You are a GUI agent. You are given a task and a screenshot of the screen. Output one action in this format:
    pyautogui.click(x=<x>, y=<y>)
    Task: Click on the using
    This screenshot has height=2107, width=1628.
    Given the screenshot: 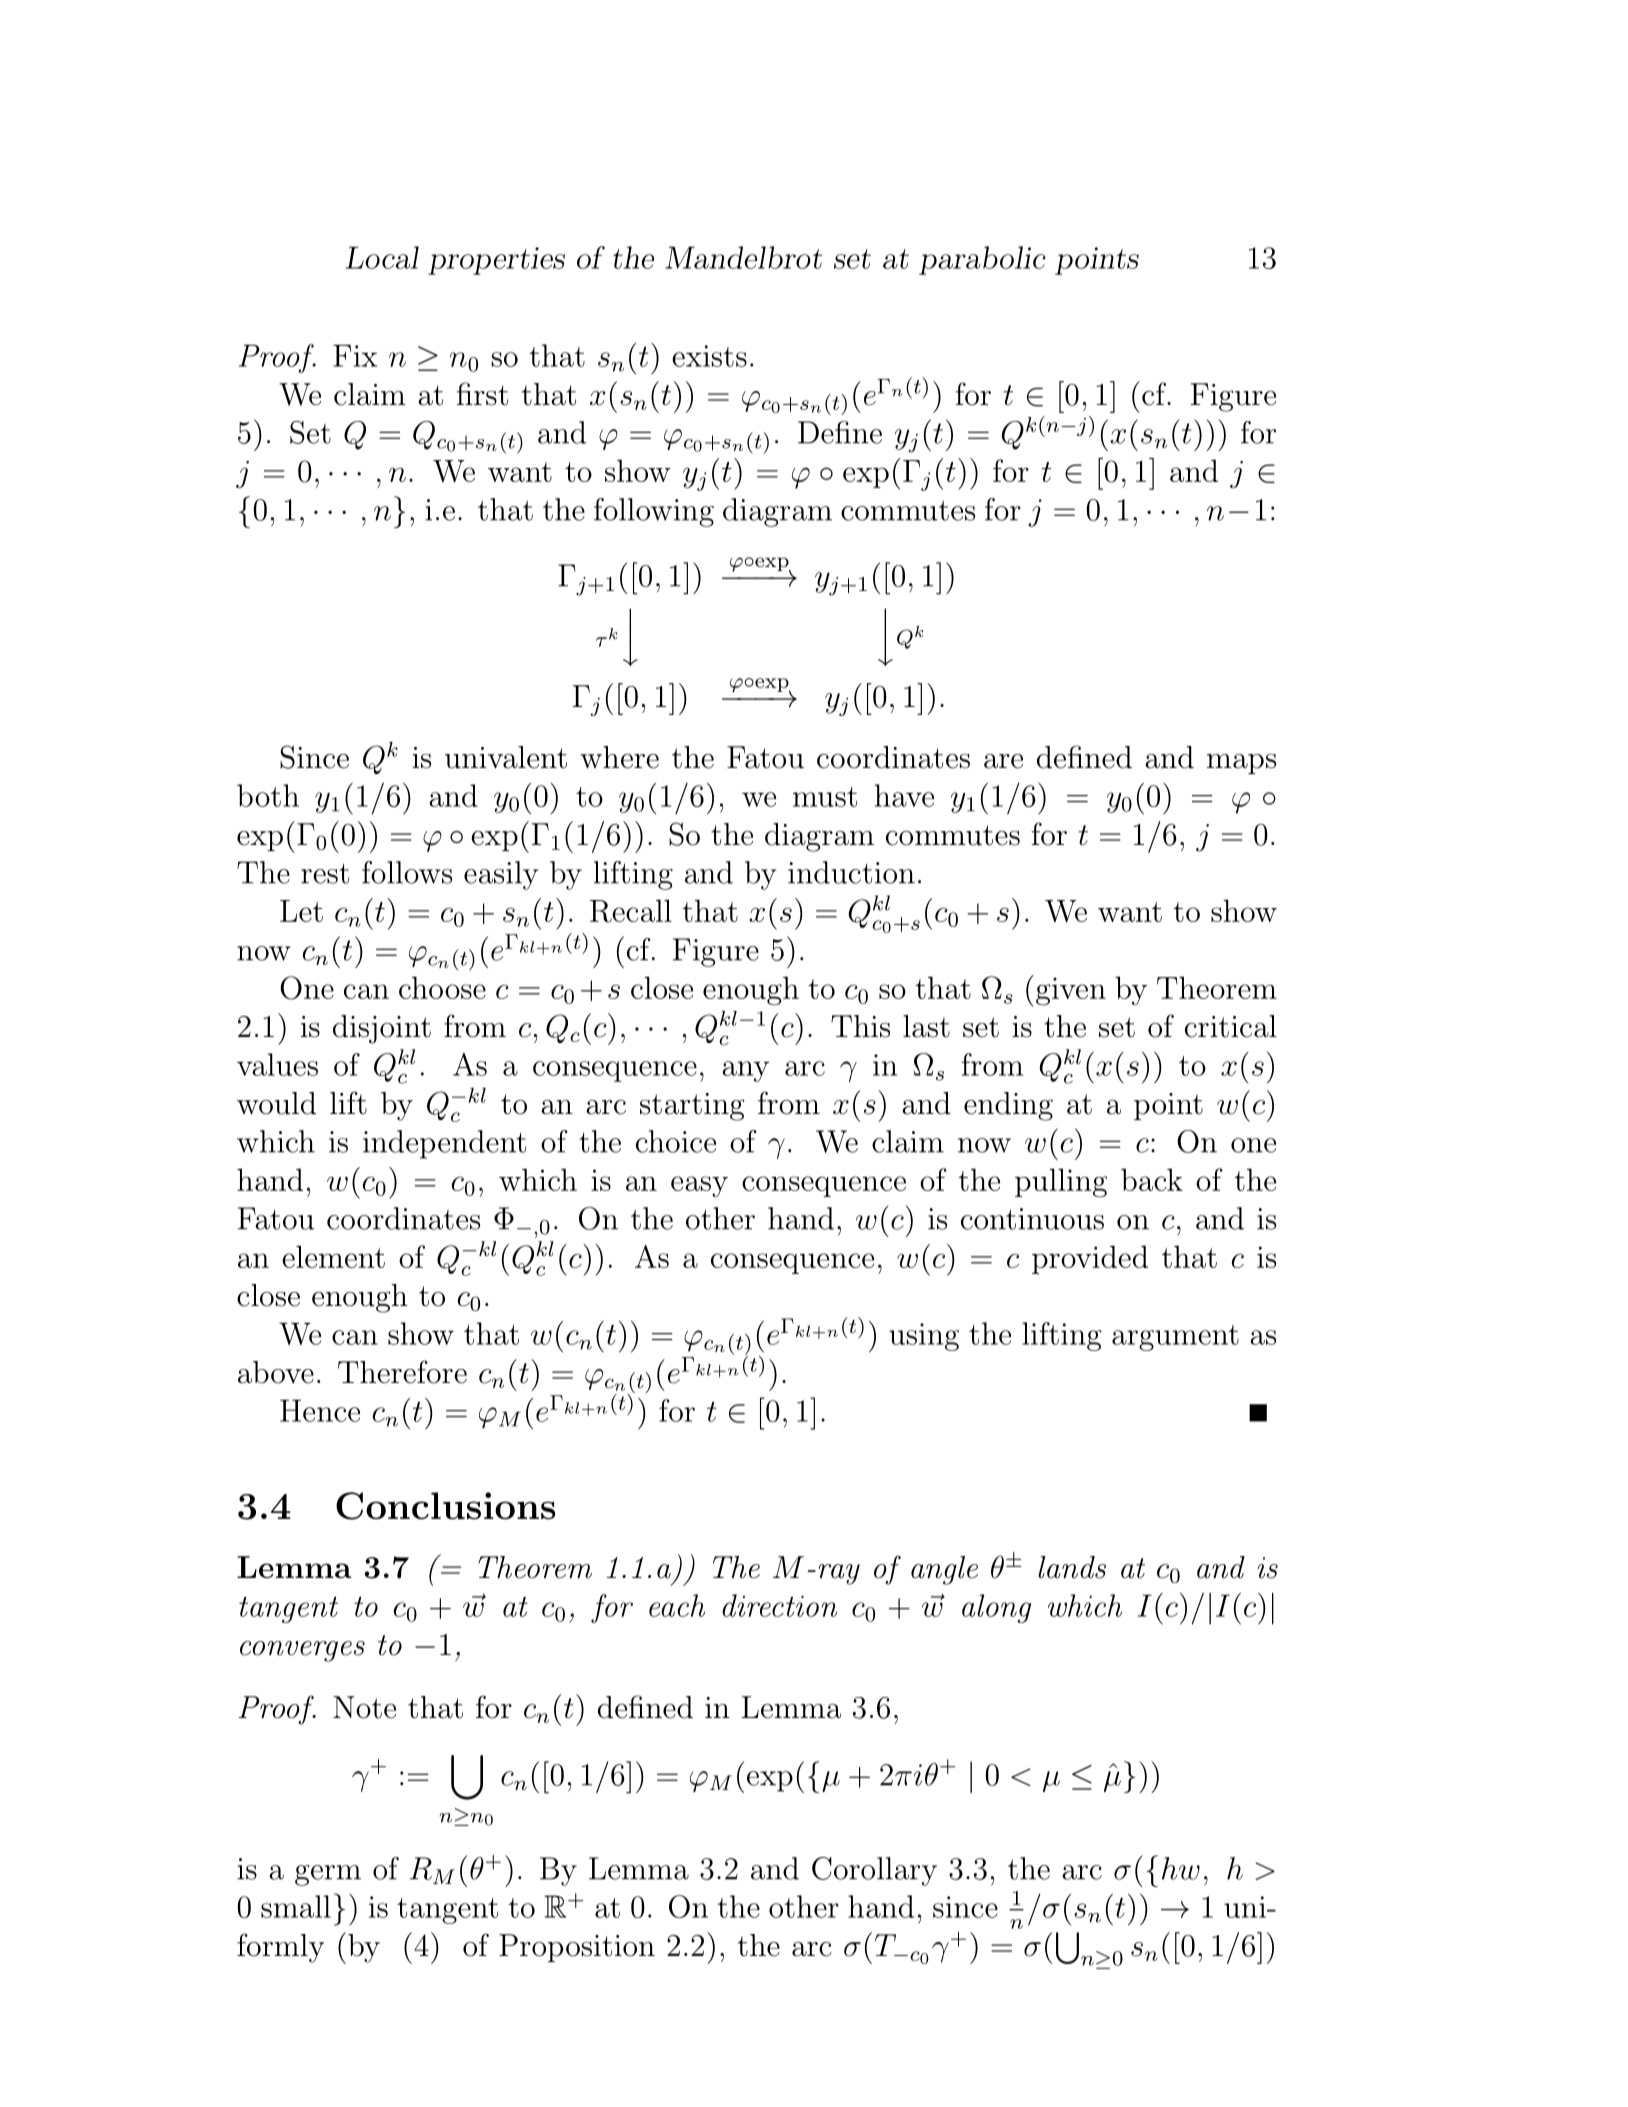 What is the action you would take?
    pyautogui.click(x=924, y=1337)
